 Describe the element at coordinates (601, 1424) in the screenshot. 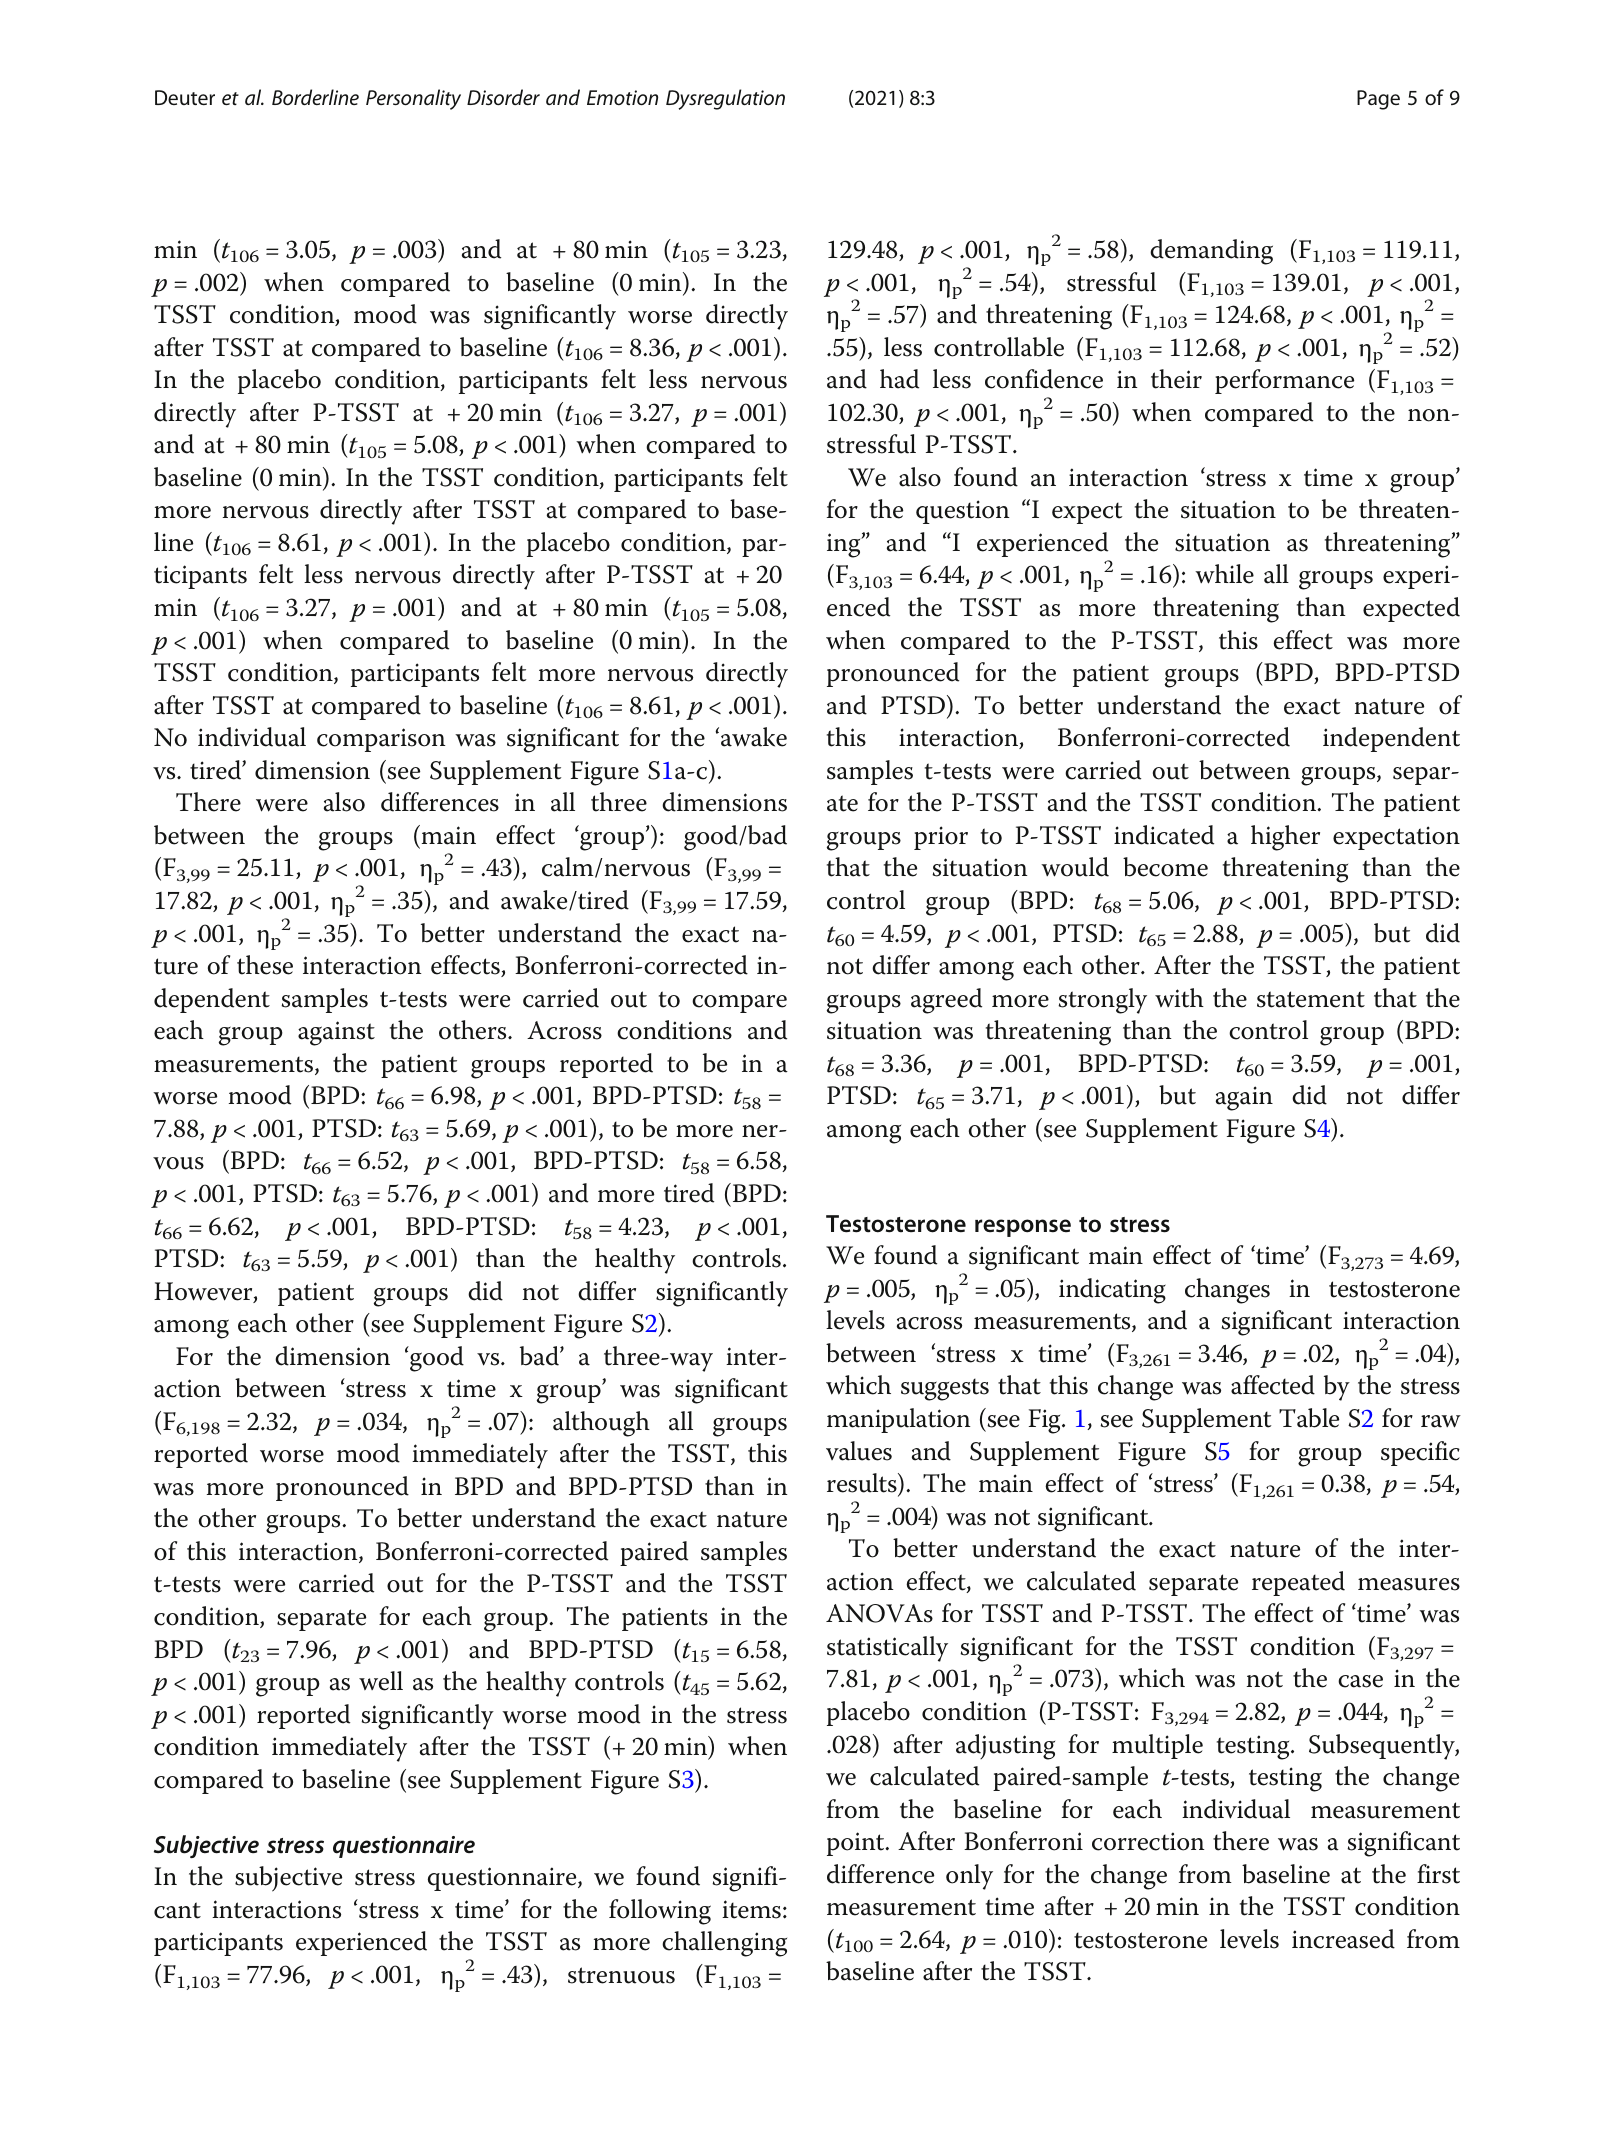

I see `although` at that location.
